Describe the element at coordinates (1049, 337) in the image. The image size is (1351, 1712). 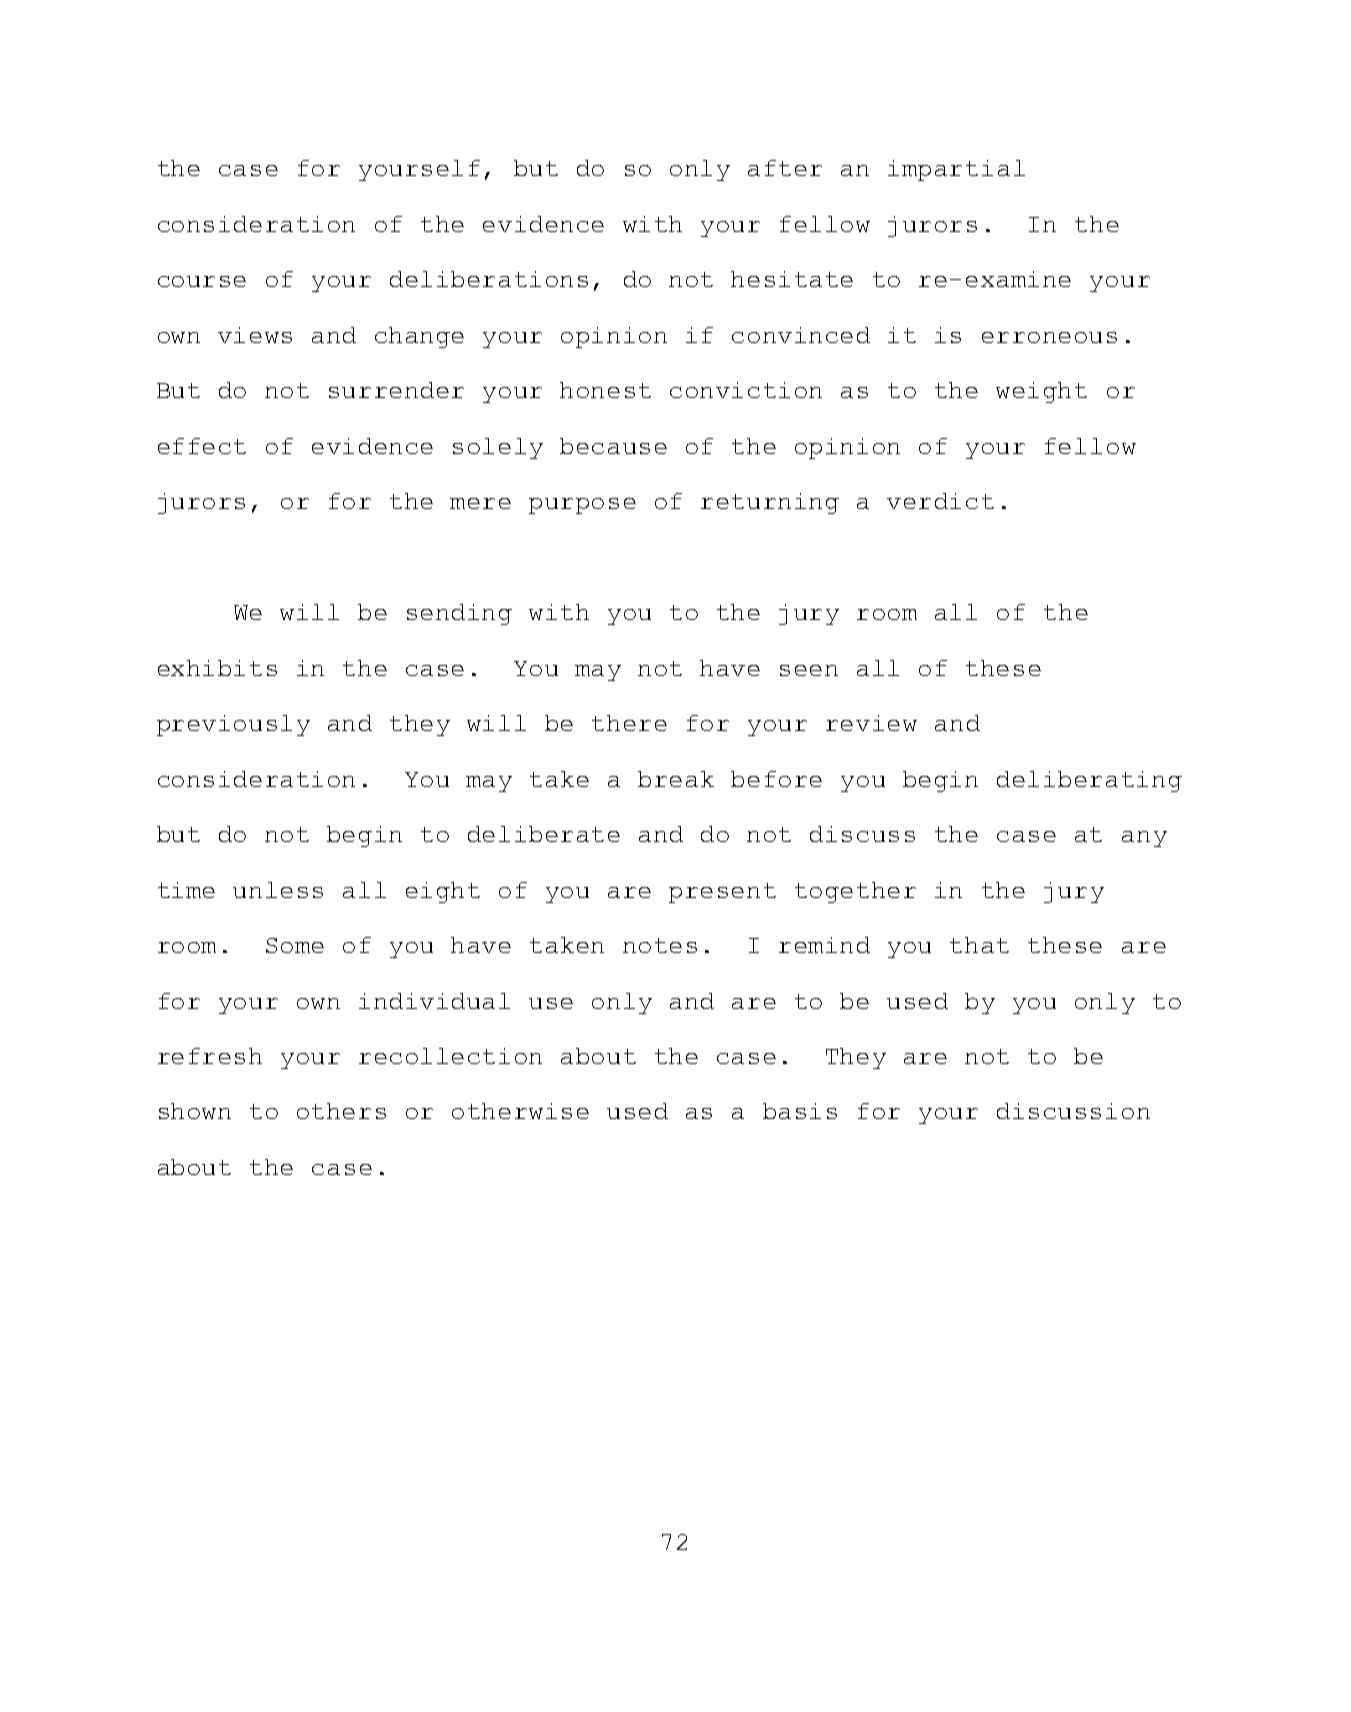
I see `erroneous` at that location.
